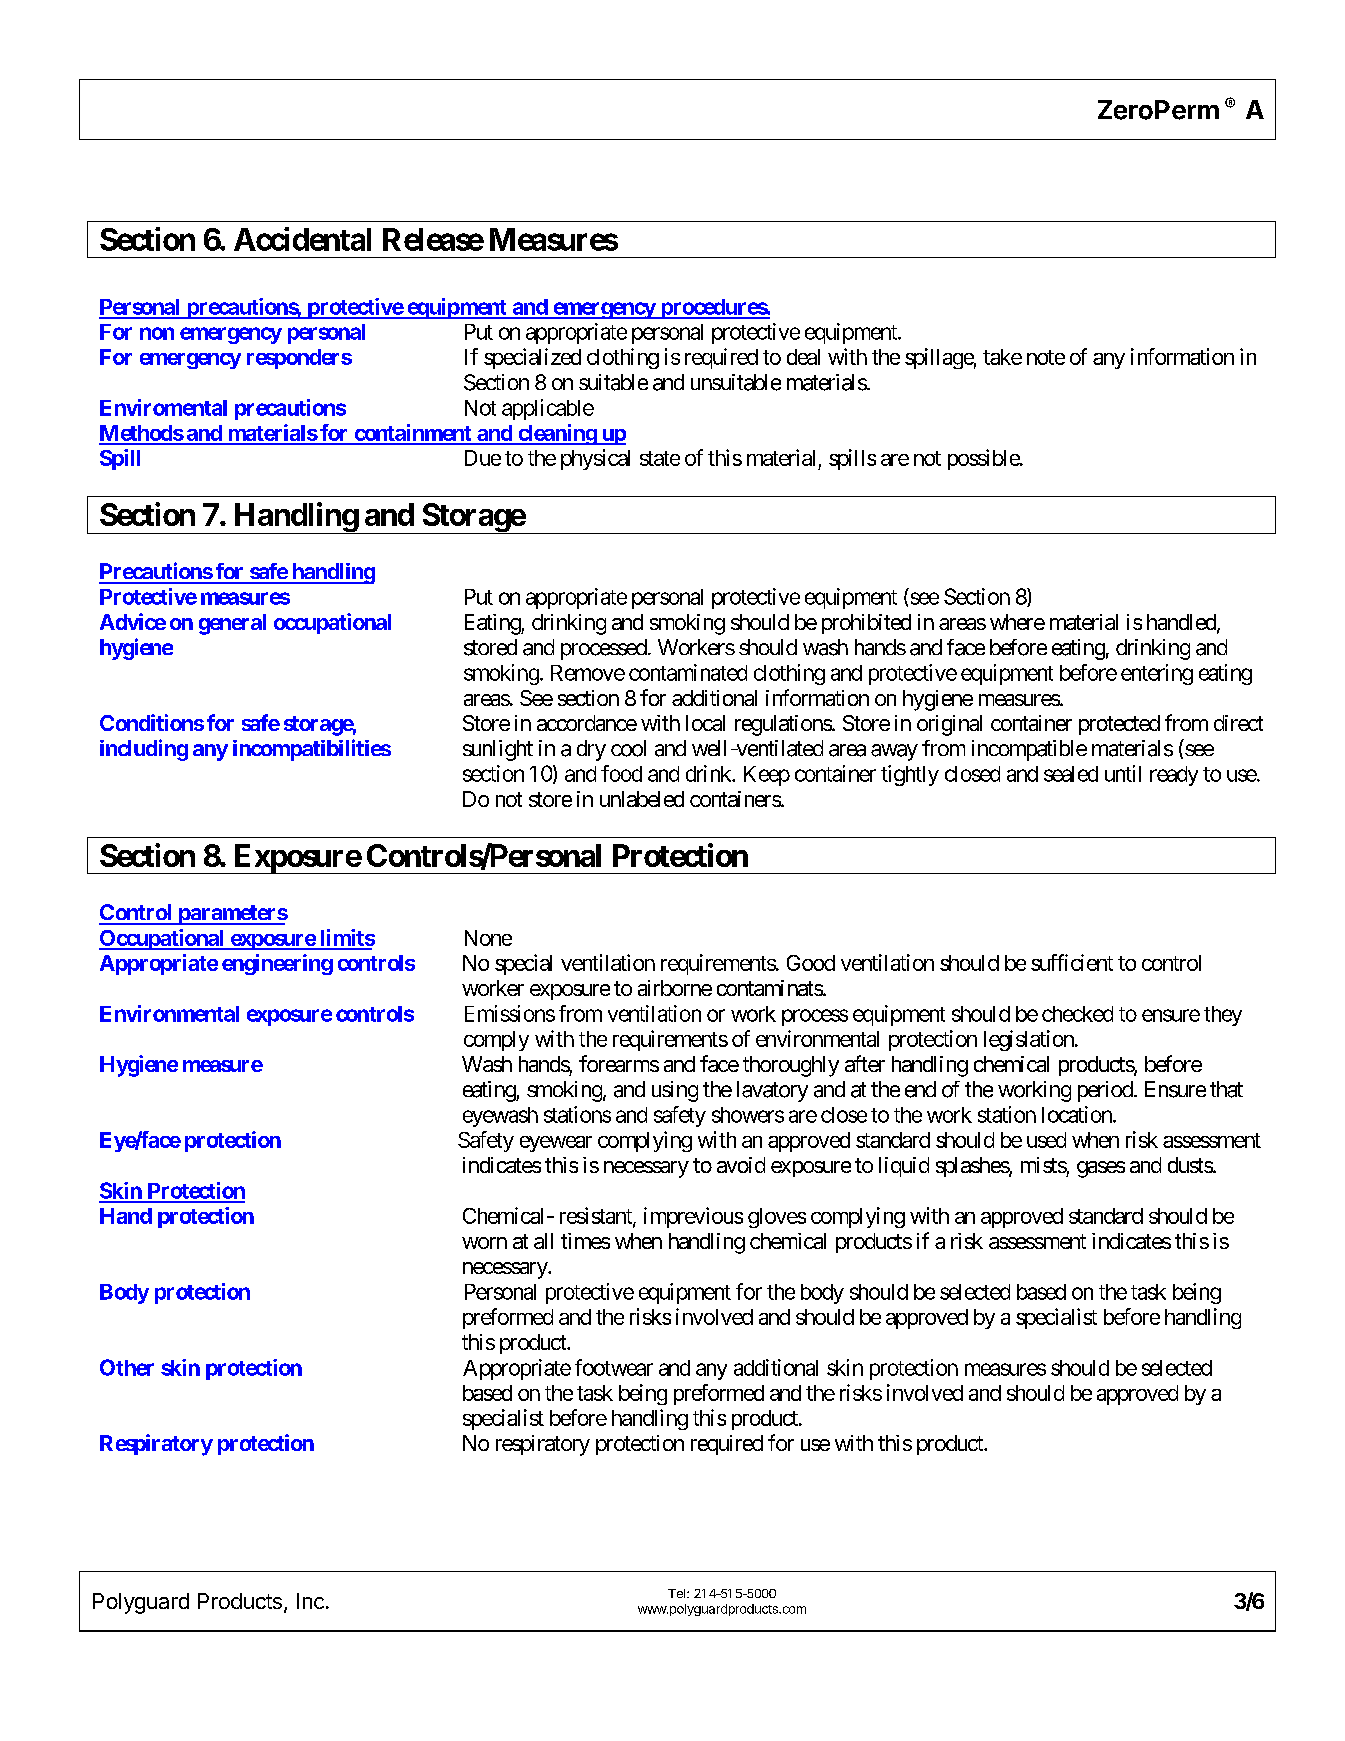 The height and width of the screenshot is (1741, 1345). Describe the element at coordinates (127, 1367) in the screenshot. I see `Other` at that location.
